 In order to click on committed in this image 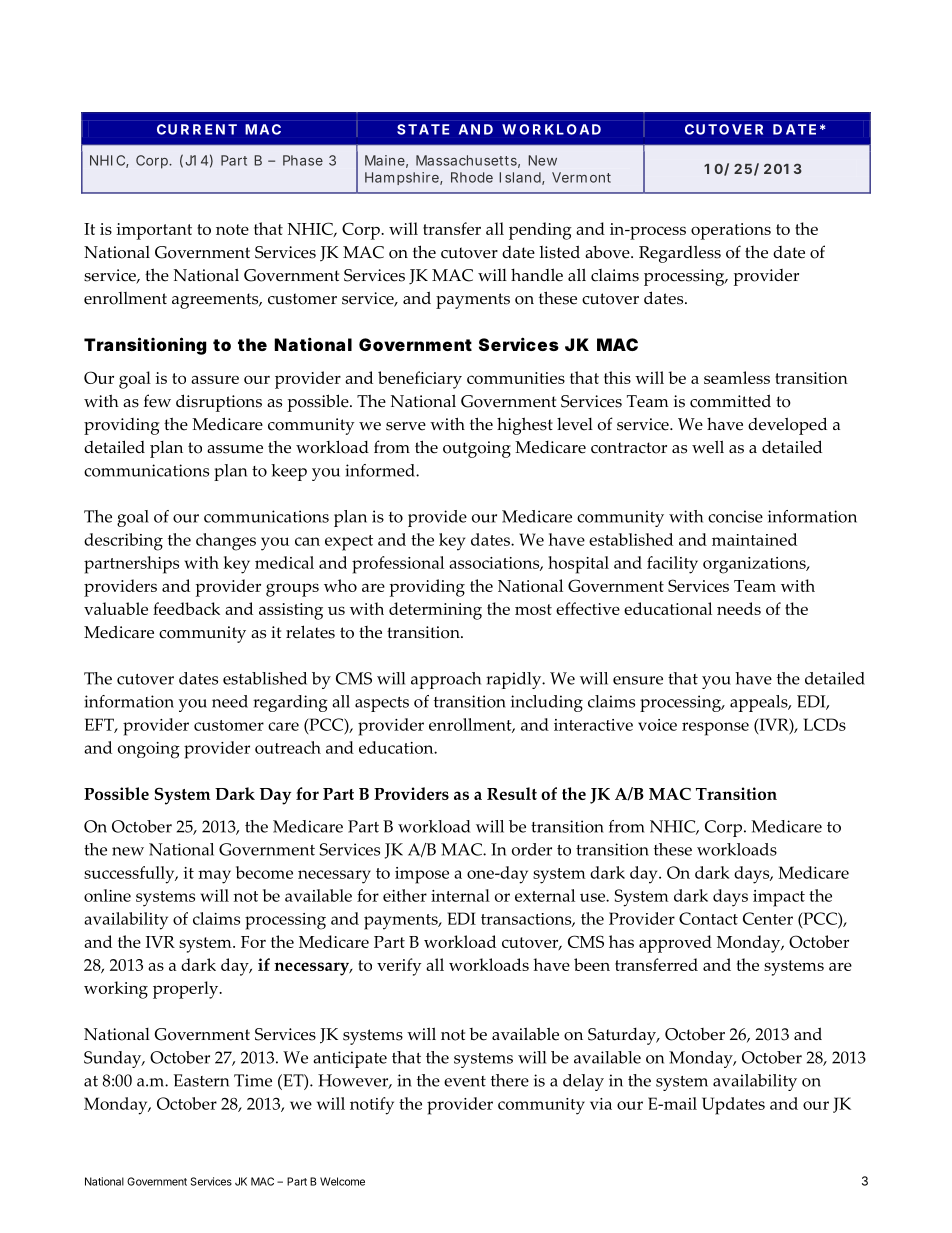, I will do `click(730, 401)`.
